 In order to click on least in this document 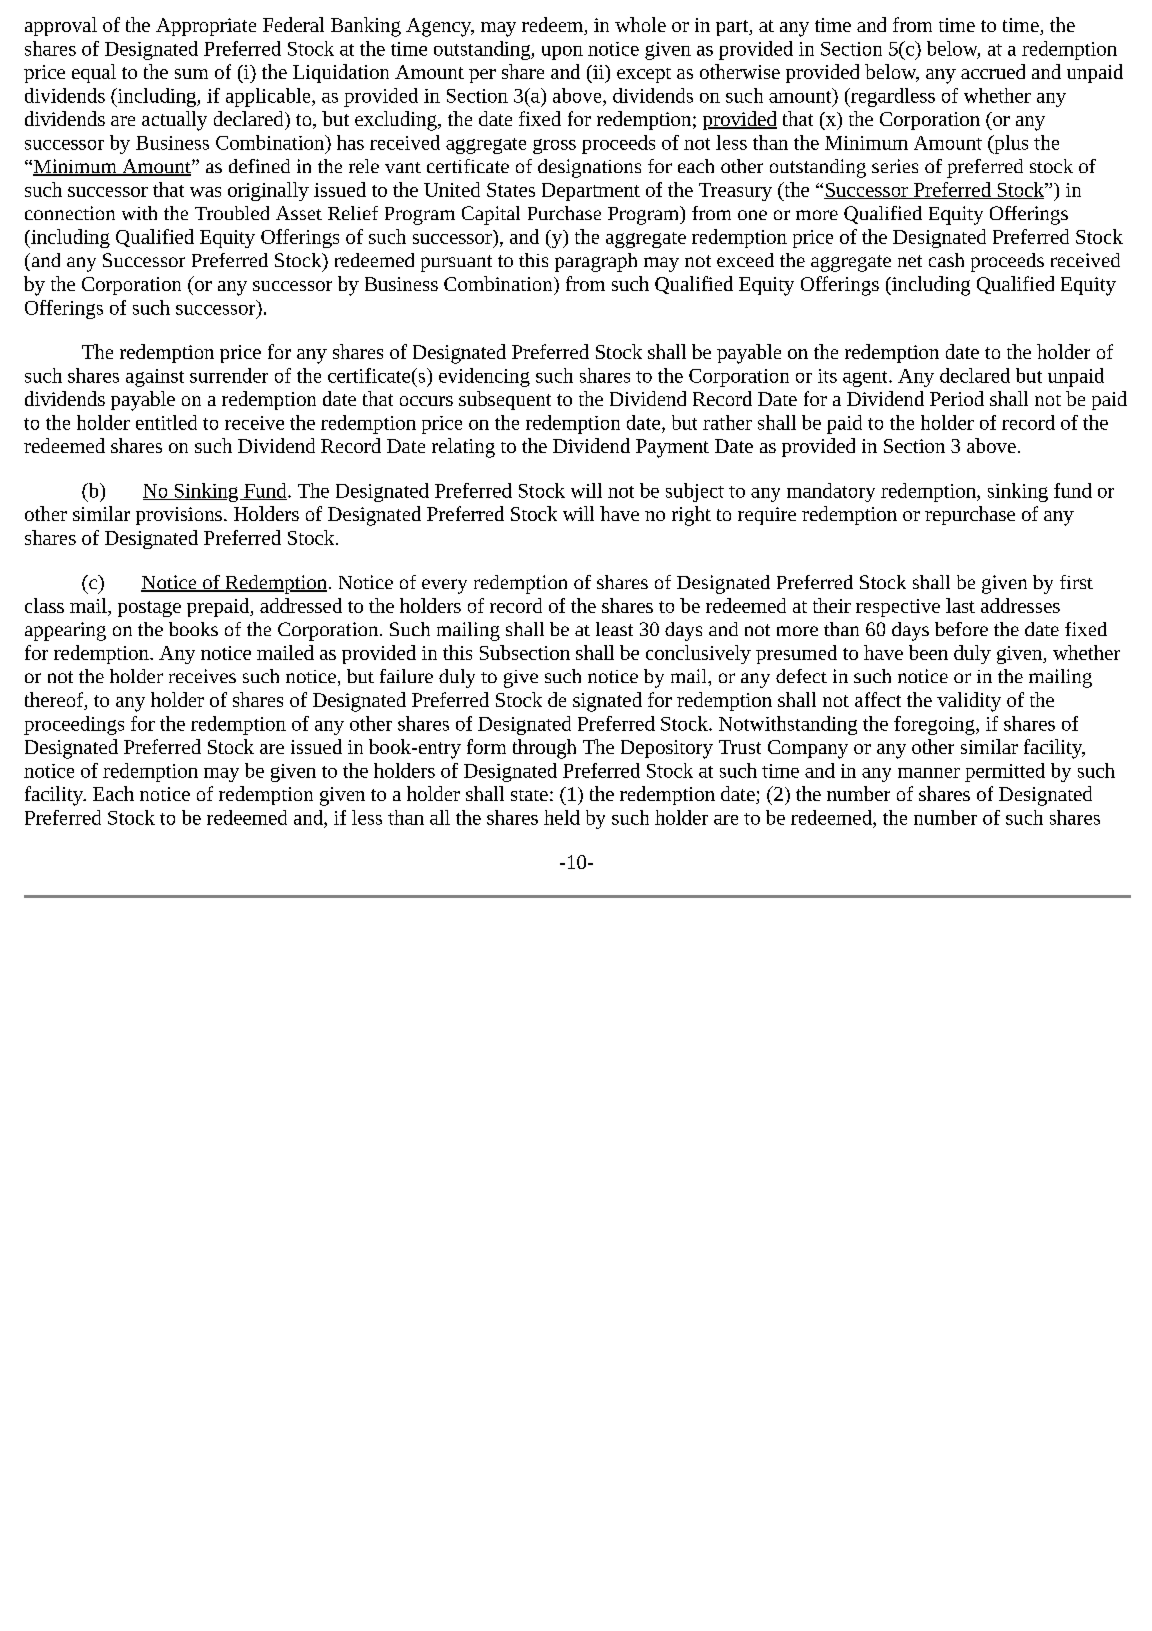, I will do `click(614, 629)`.
